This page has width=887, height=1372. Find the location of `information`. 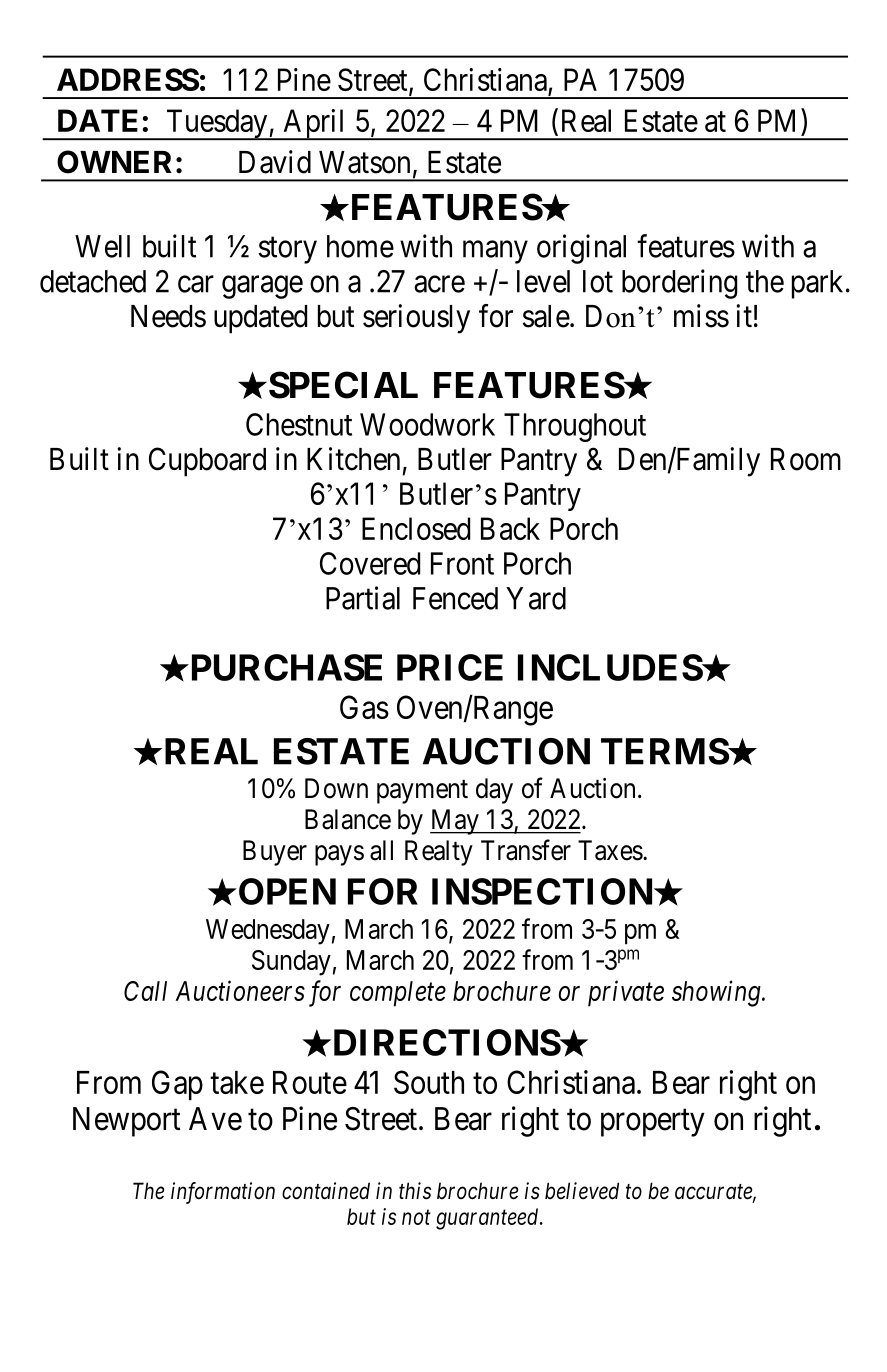

information is located at coordinates (223, 1193).
